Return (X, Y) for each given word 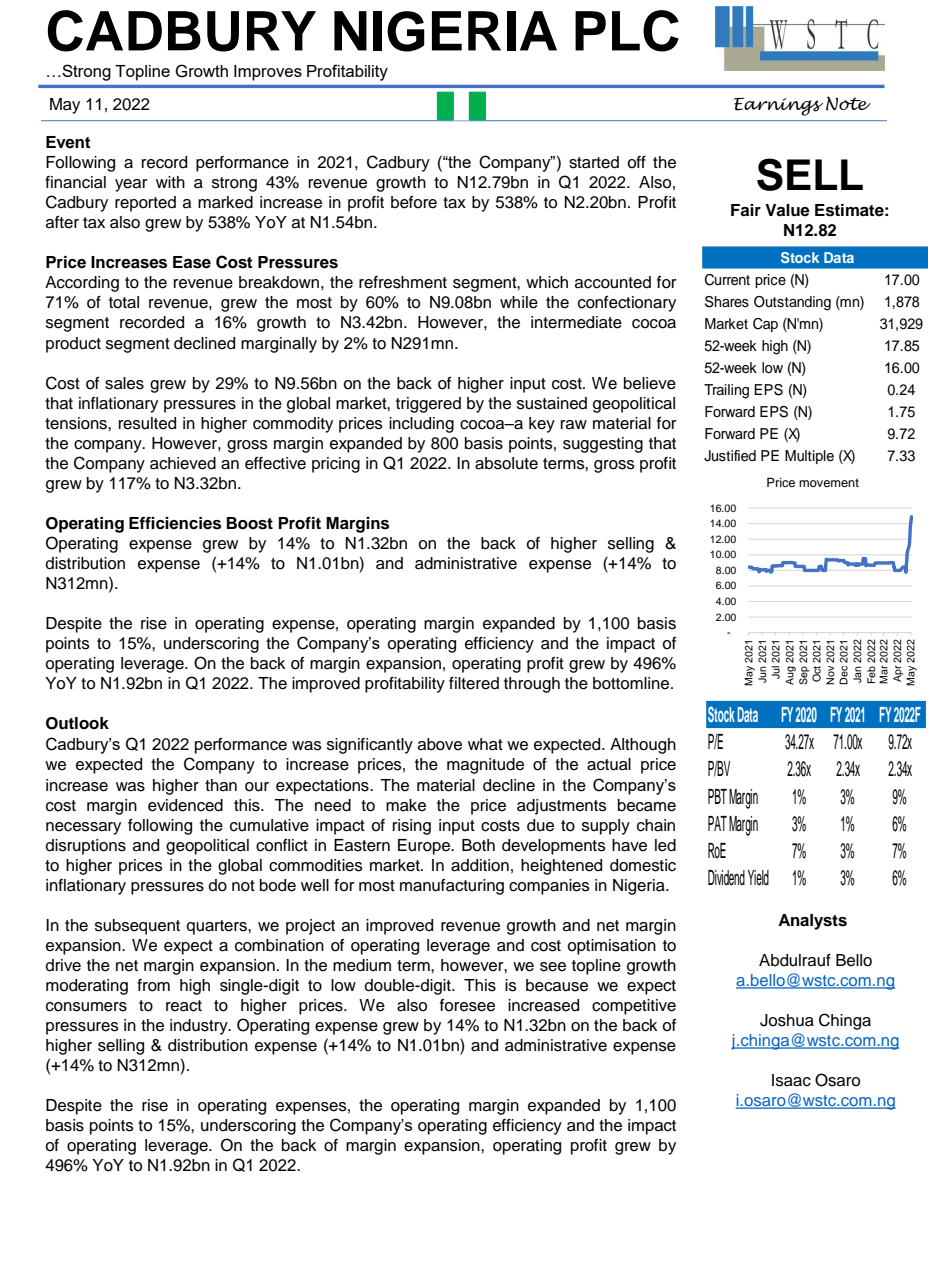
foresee (467, 1005)
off (636, 162)
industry (200, 1027)
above (440, 744)
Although (643, 746)
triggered (428, 405)
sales (124, 383)
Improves (268, 73)
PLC (627, 31)
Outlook (77, 723)
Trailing (726, 391)
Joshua (787, 1020)
